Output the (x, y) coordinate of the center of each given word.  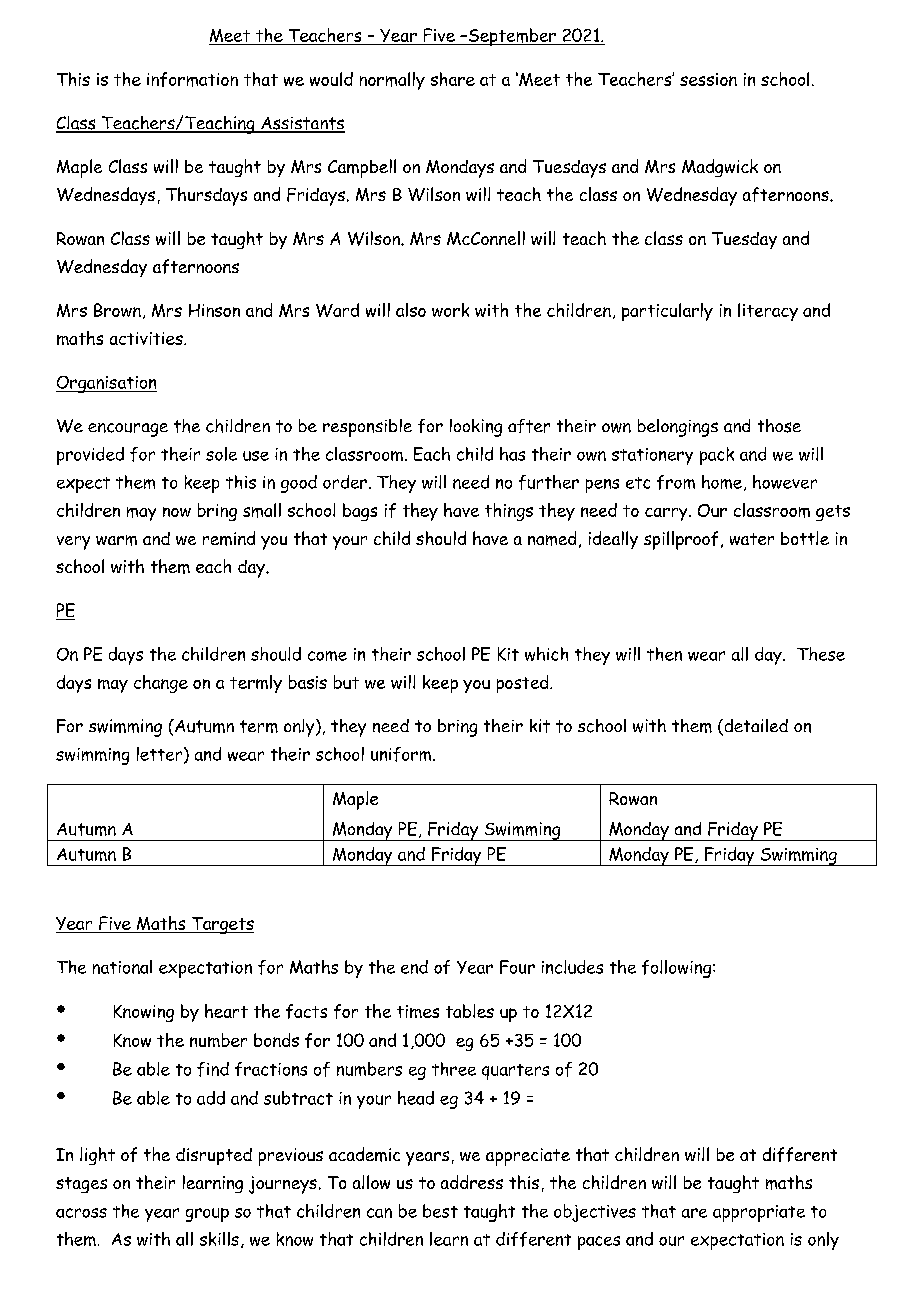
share (453, 79)
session (708, 79)
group (207, 1215)
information (192, 79)
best (440, 1211)
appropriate (759, 1213)
